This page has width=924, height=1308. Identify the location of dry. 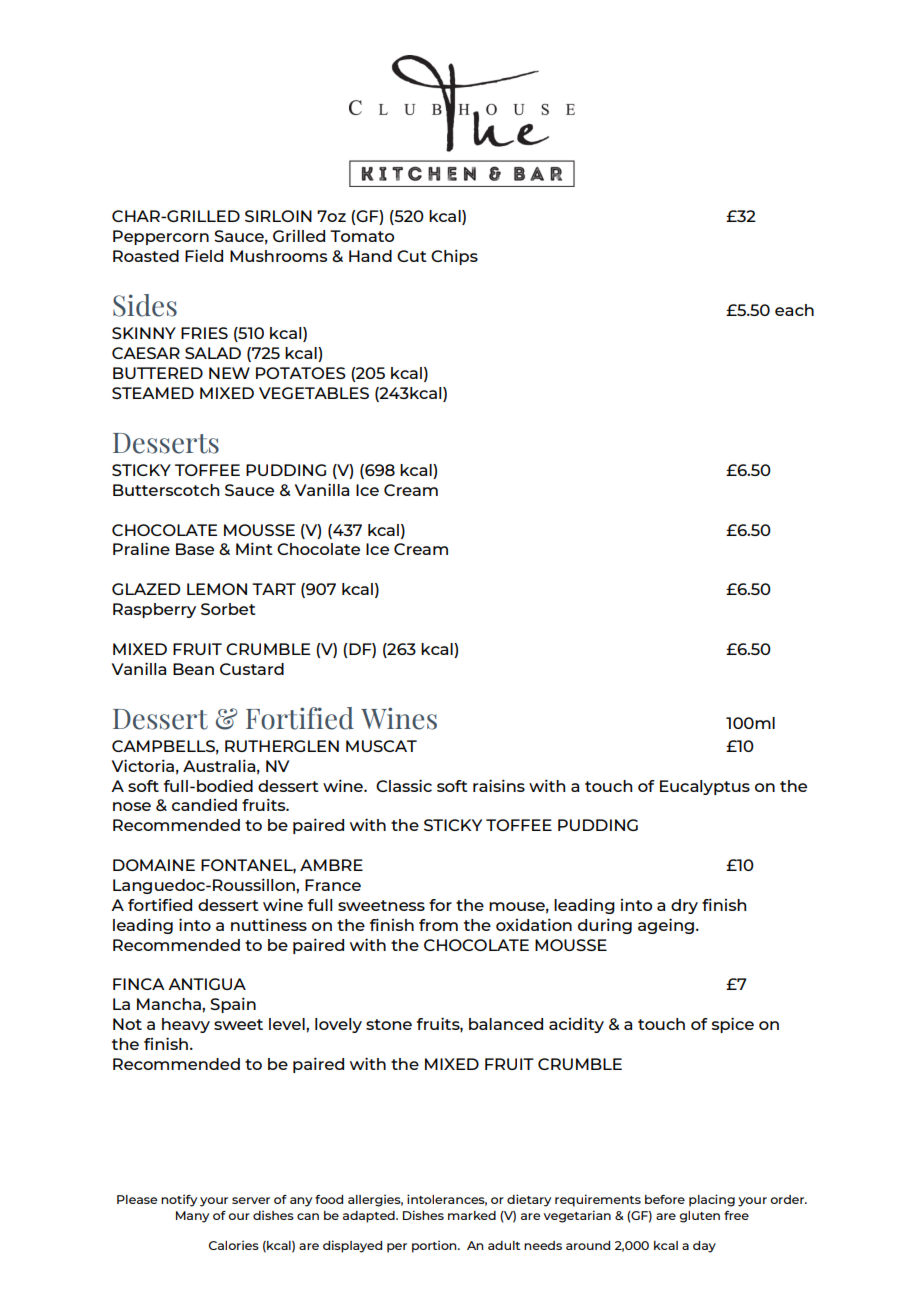
(684, 906).
